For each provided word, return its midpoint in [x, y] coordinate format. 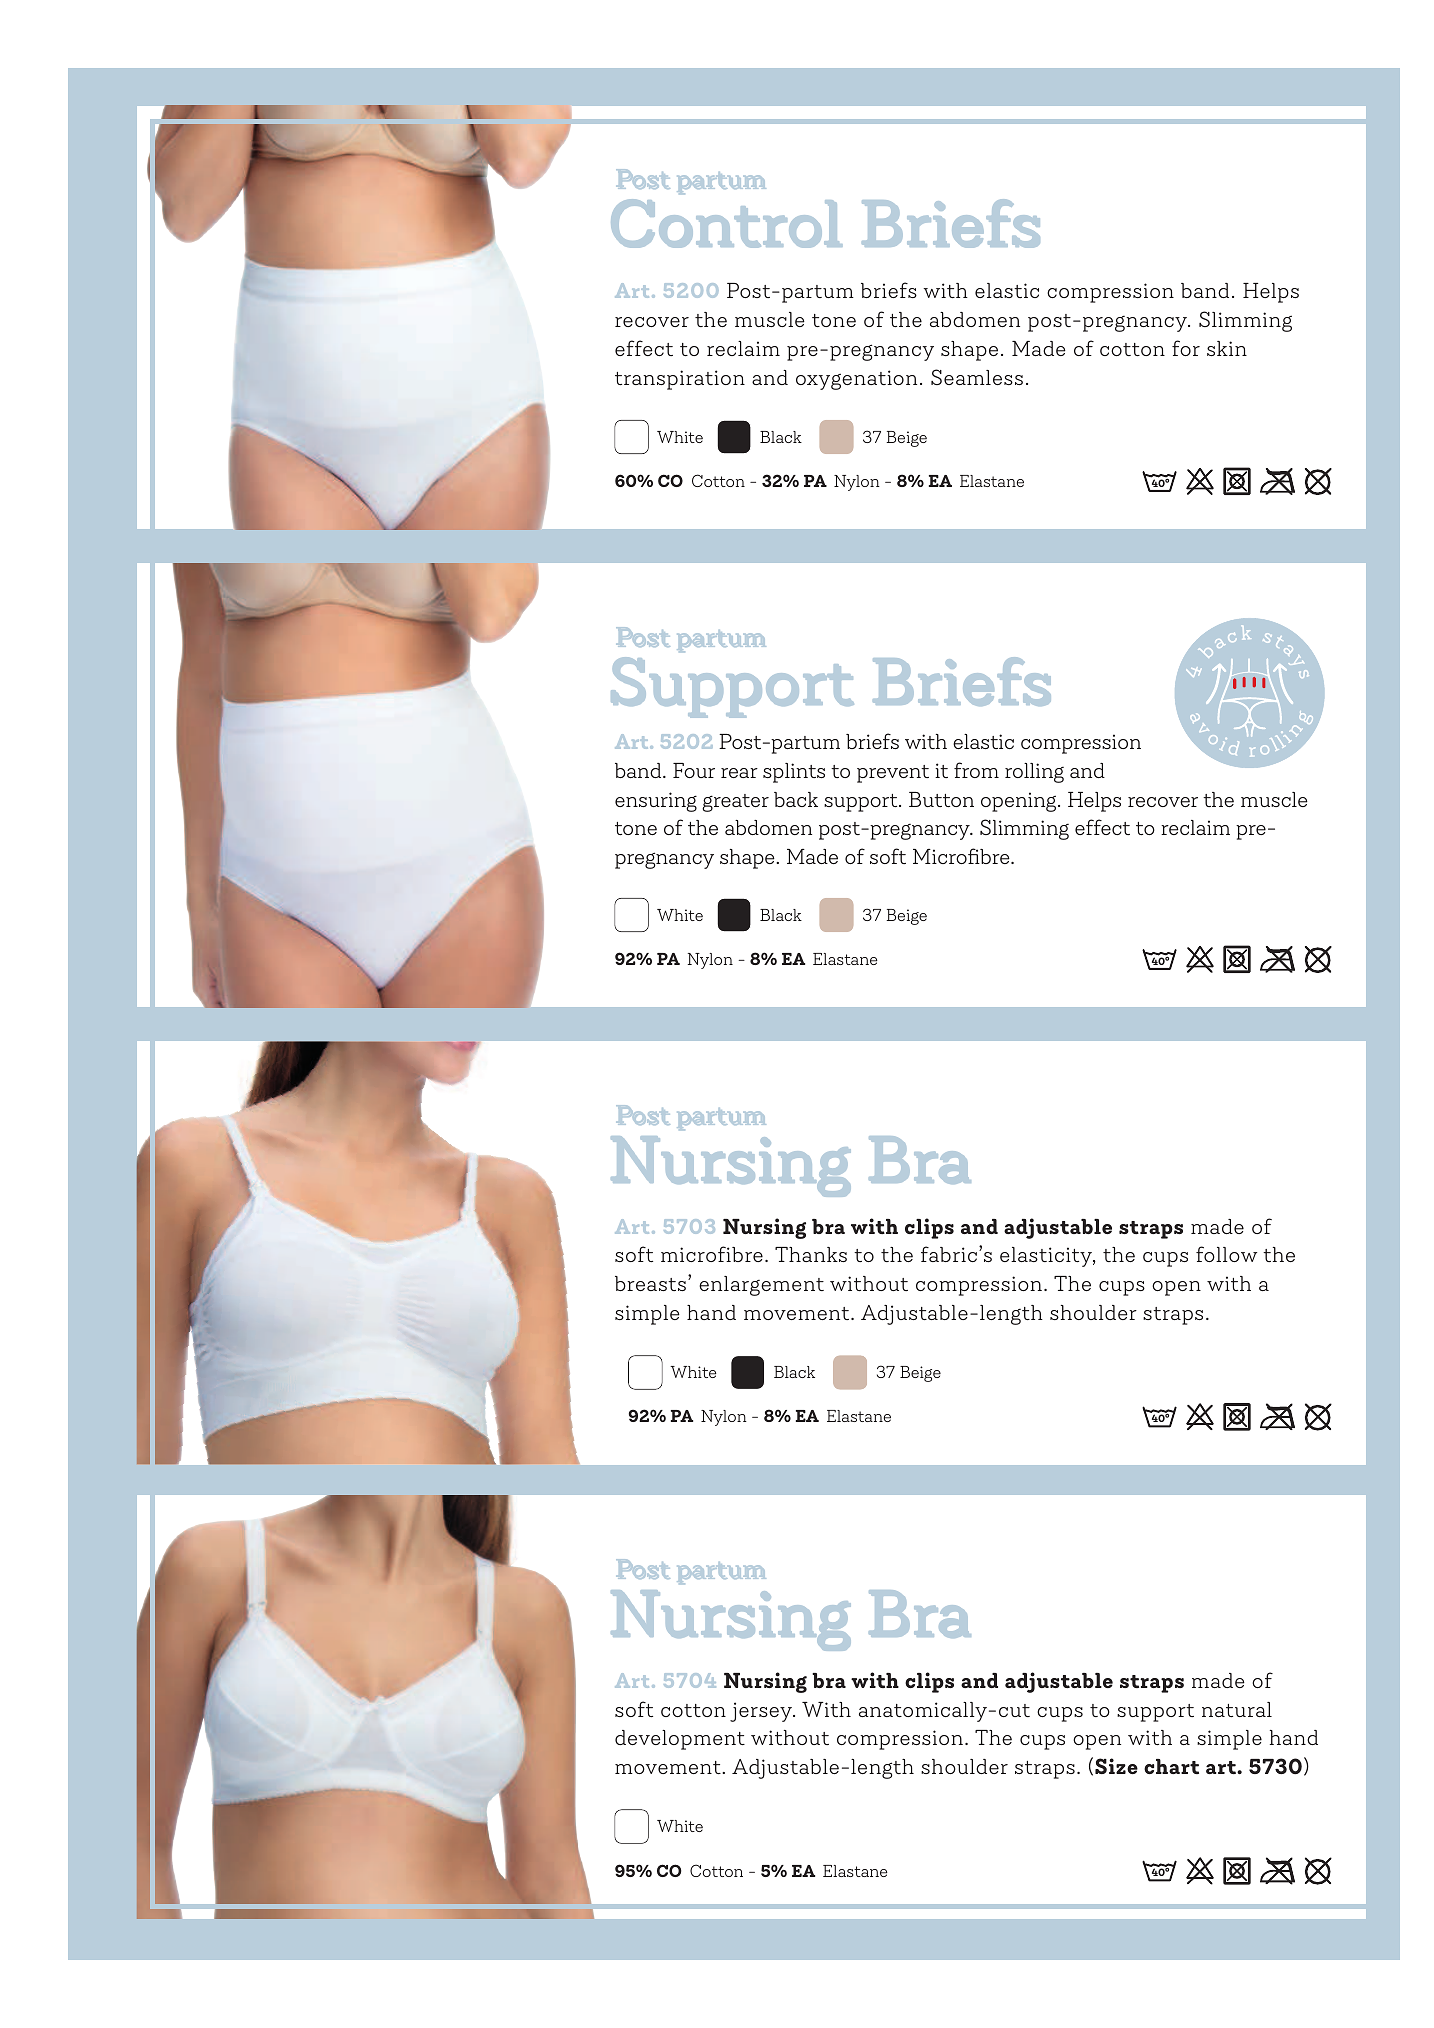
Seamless [977, 377]
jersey [762, 1712]
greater [735, 803]
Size [1116, 1766]
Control [726, 223]
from [976, 770]
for [1186, 348]
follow [1226, 1254]
